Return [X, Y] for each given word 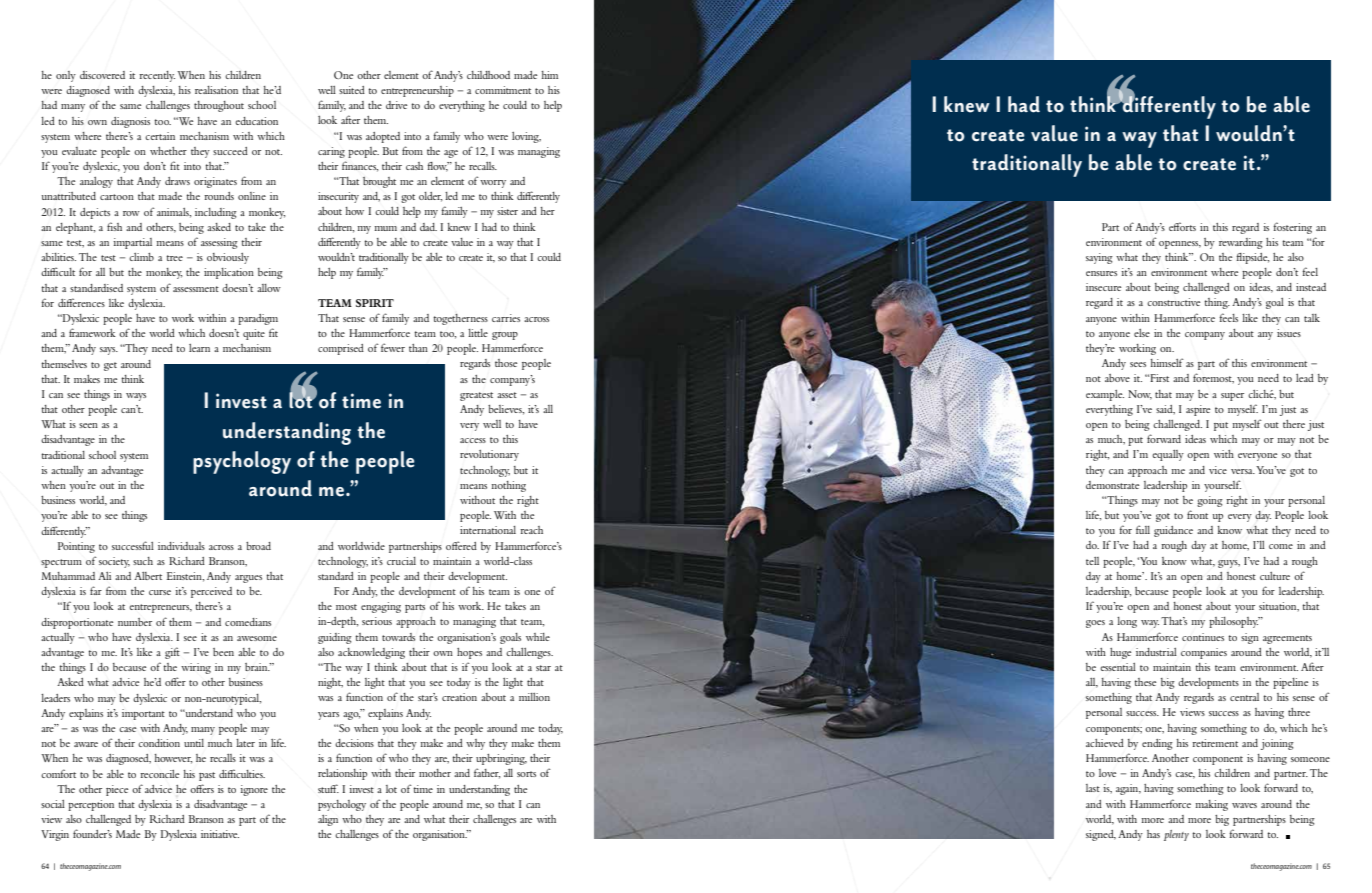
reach [531, 530]
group [505, 336]
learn [199, 348]
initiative [220, 834]
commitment [503, 90]
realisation [216, 90]
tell [1092, 561]
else [1142, 333]
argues [248, 579]
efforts [1182, 226]
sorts [526, 774]
